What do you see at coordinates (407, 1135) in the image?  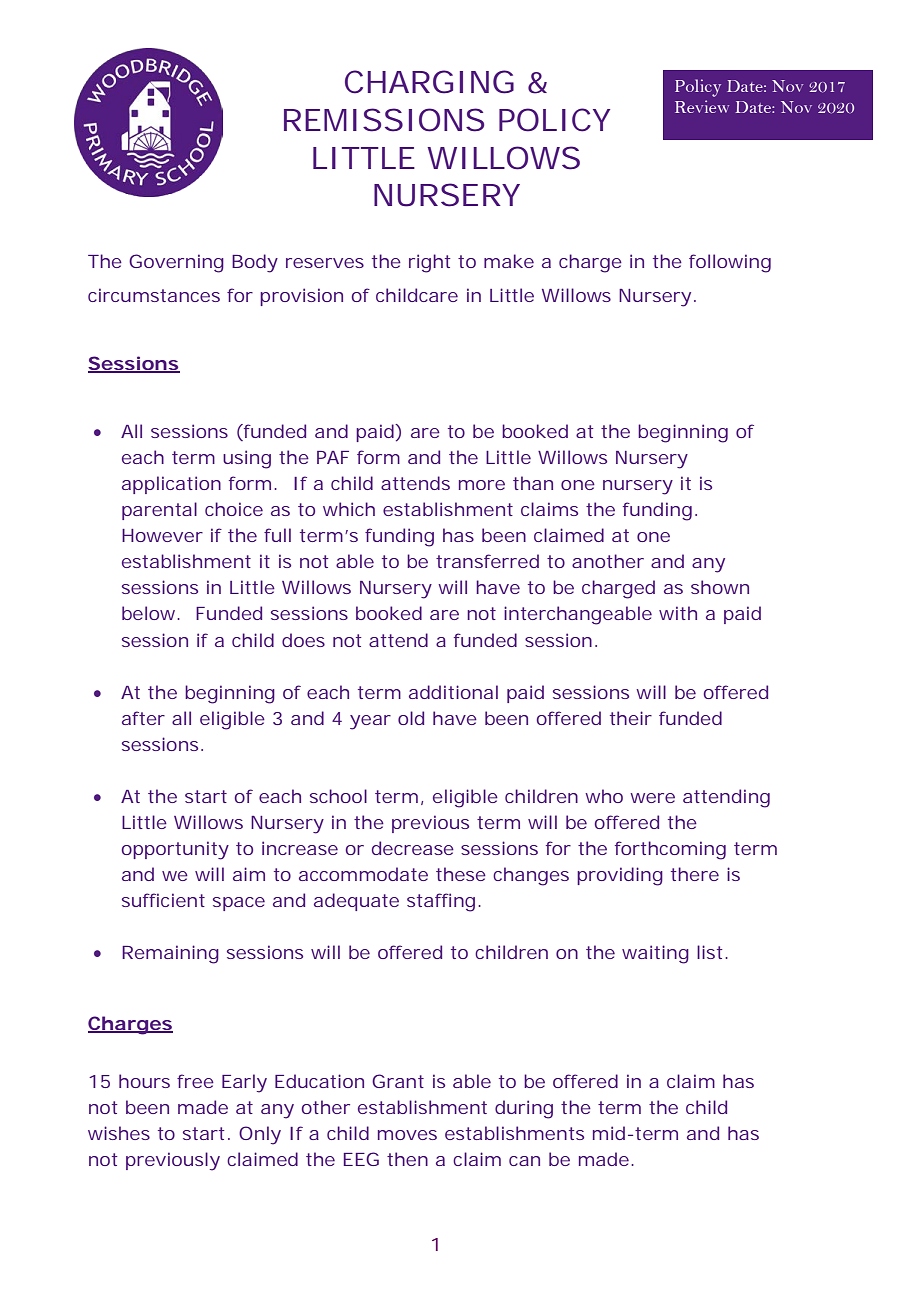 I see `moves` at bounding box center [407, 1135].
